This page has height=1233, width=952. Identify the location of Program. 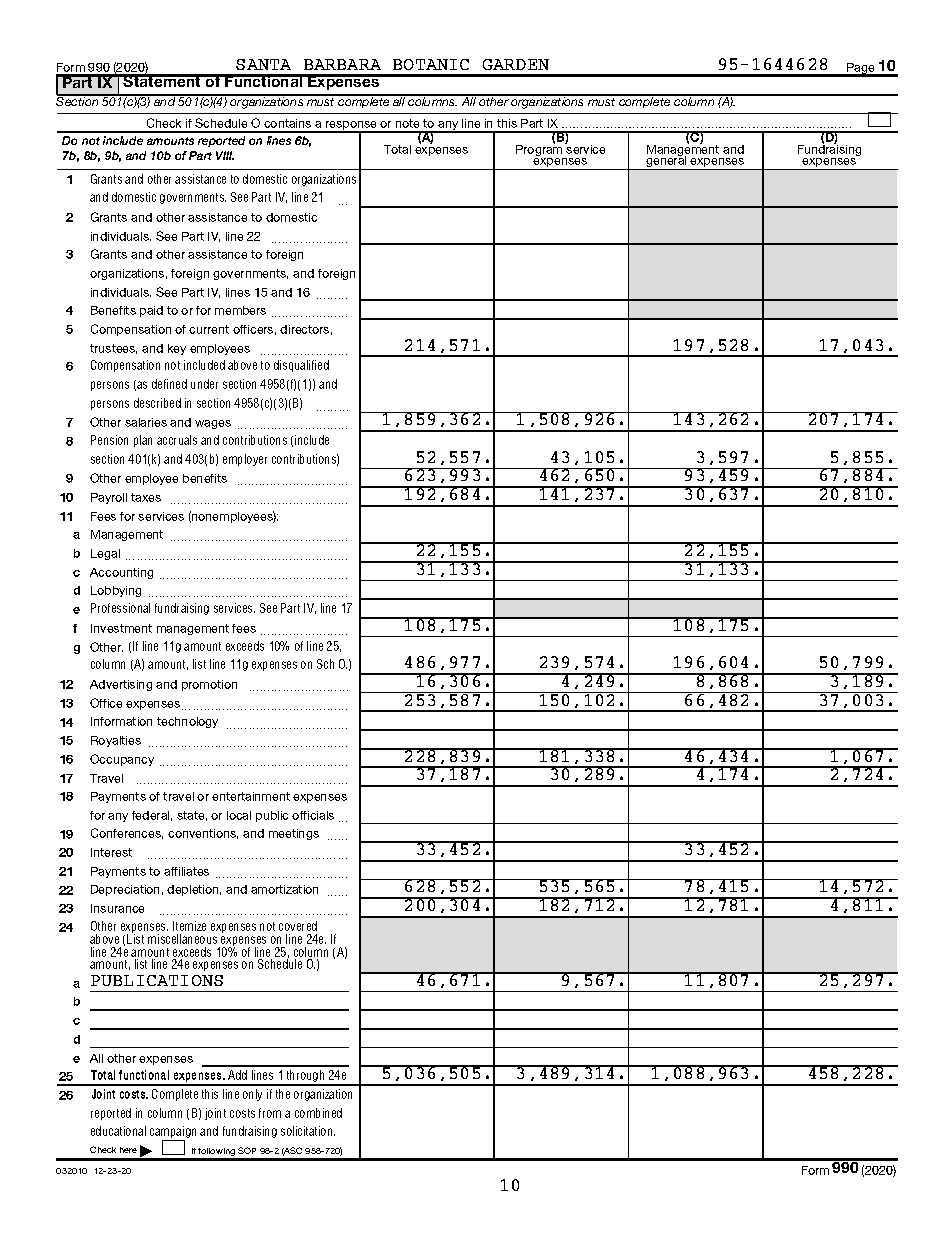
(540, 150).
